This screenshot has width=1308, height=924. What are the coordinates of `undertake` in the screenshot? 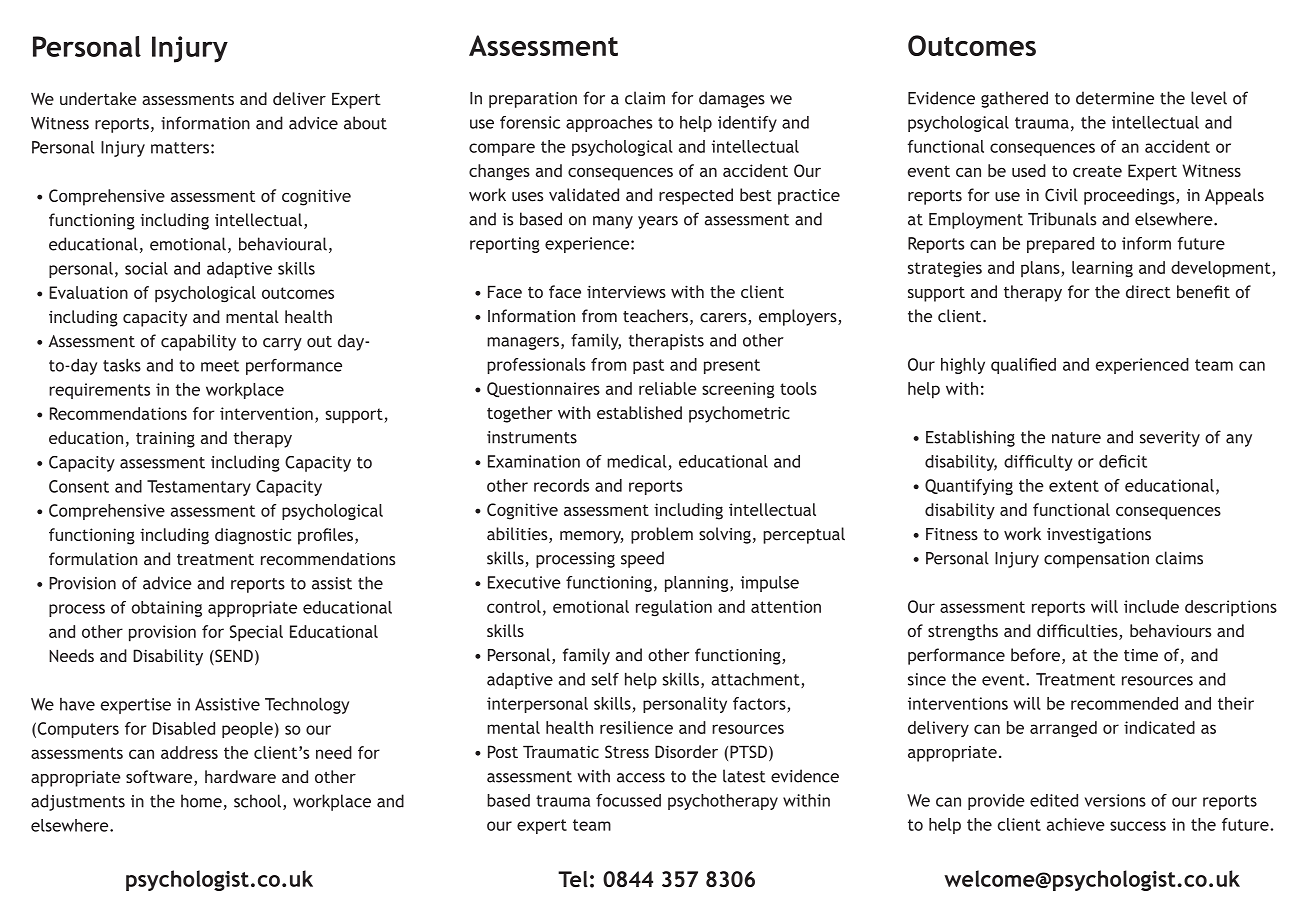 It's located at (98, 98).
